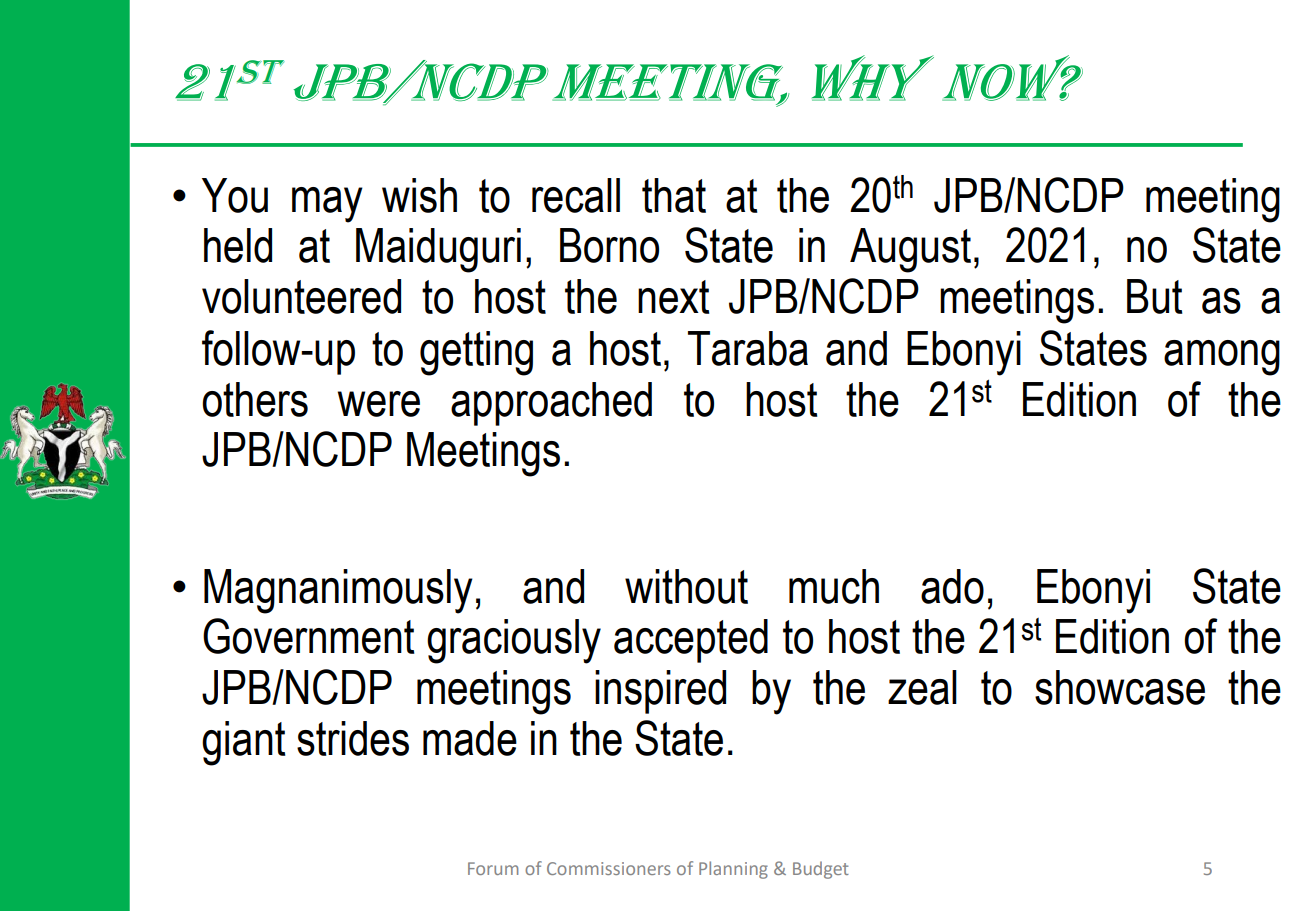  Describe the element at coordinates (922, 687) in the screenshot. I see `zeal` at that location.
